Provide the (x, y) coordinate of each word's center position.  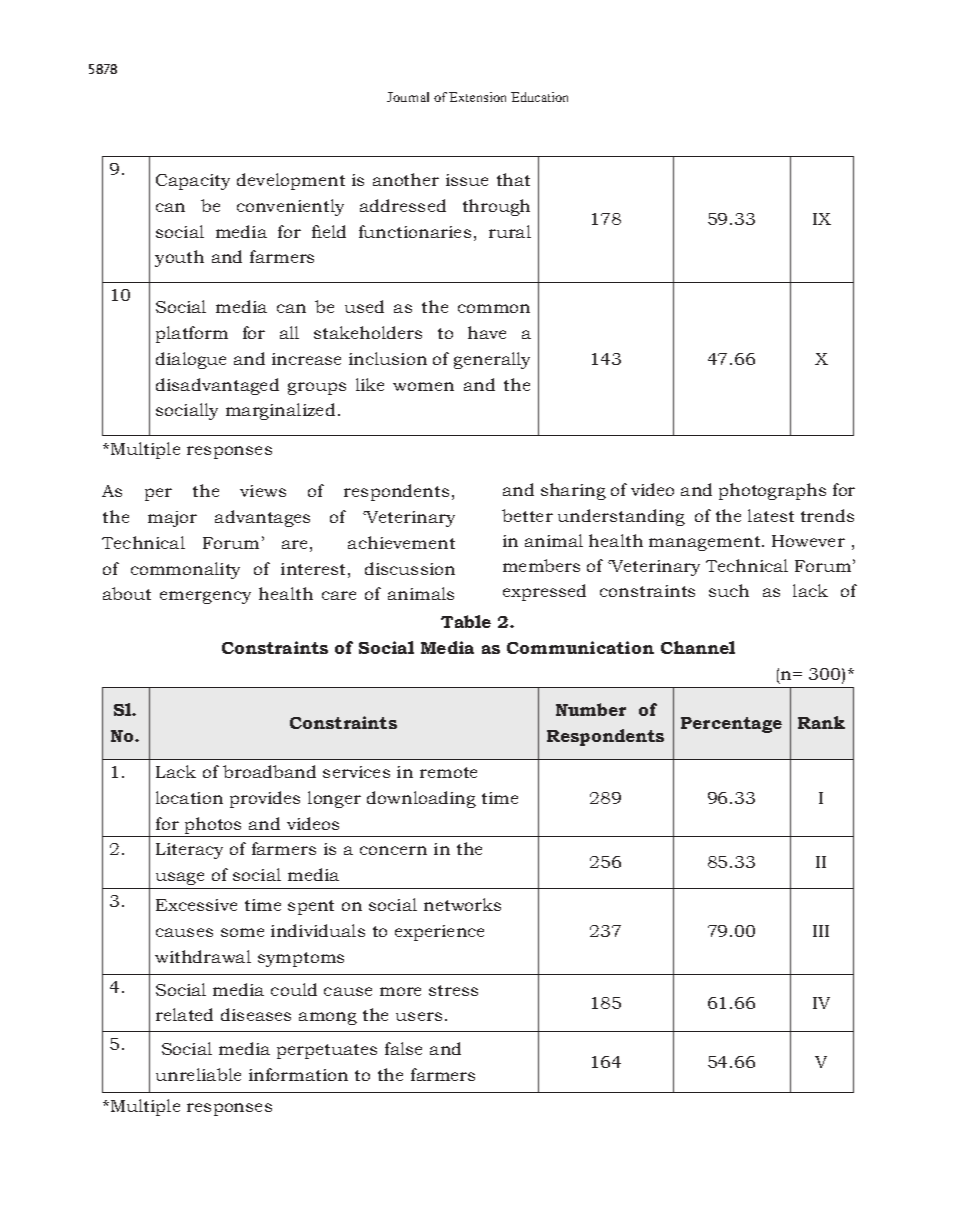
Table (466, 621)
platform (192, 334)
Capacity (193, 182)
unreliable (198, 1074)
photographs (772, 491)
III (821, 931)
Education (539, 97)
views (263, 491)
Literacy (189, 851)
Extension (477, 97)
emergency (205, 597)
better (527, 515)
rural (510, 231)
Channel (698, 647)
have (487, 332)
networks (462, 904)
